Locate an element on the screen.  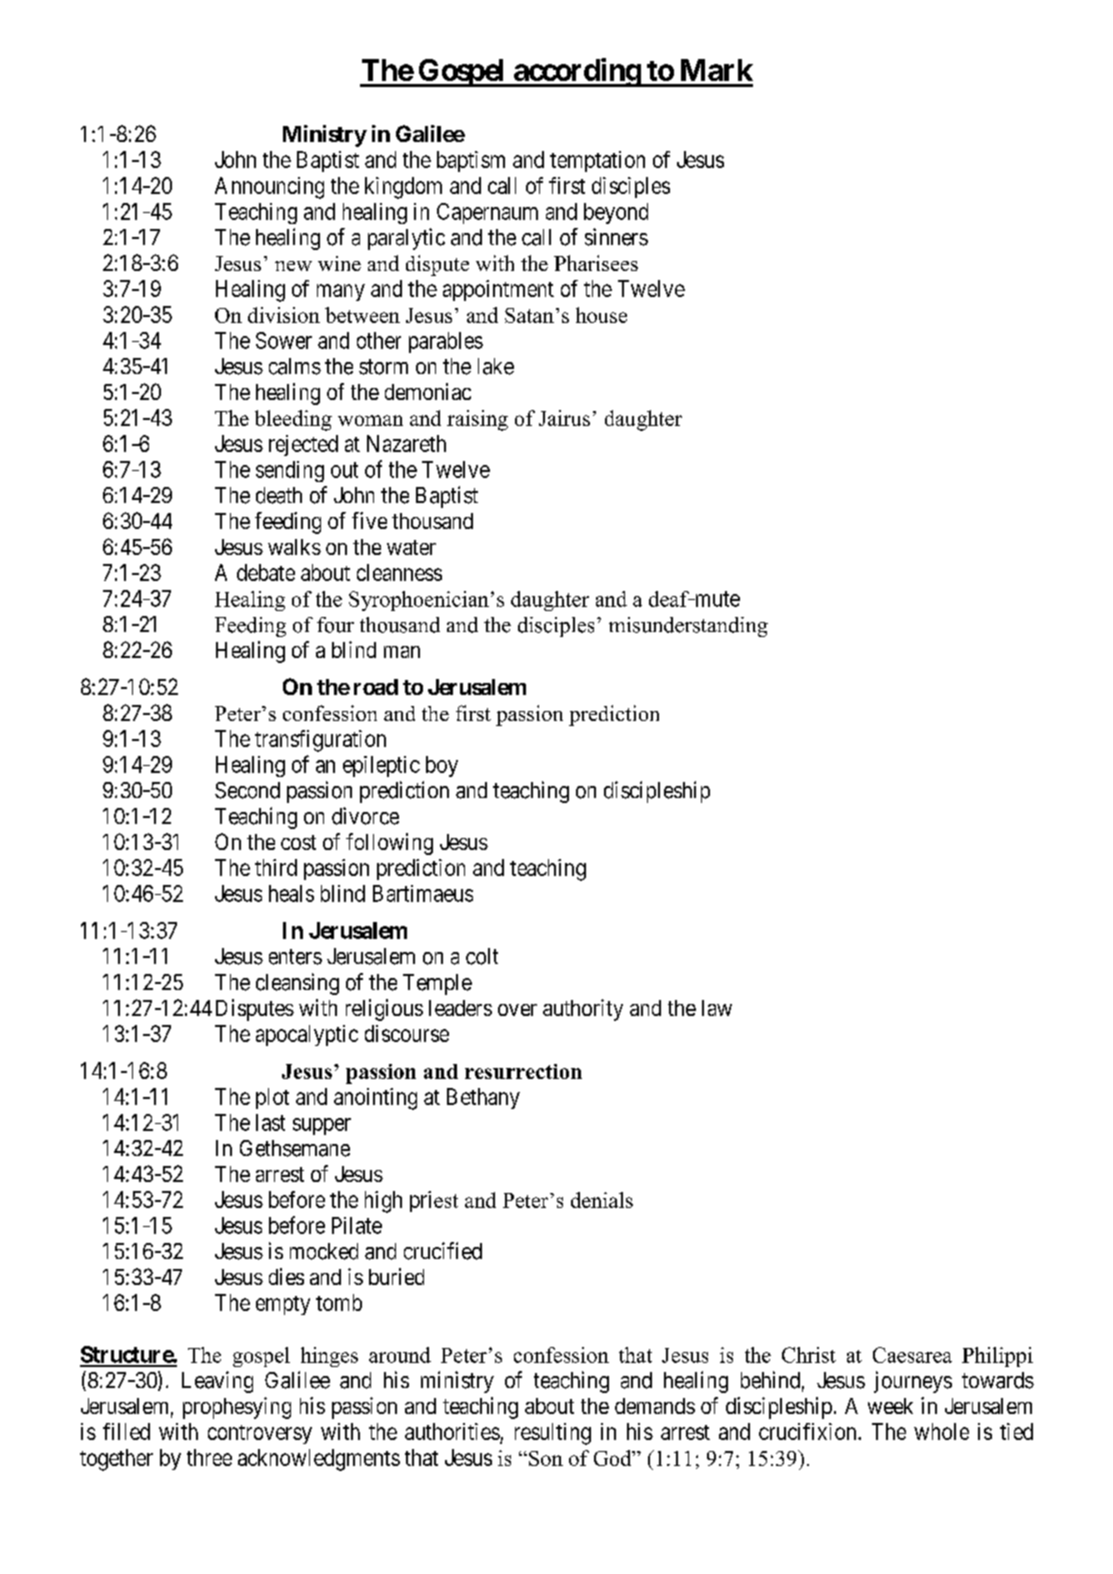
beyond is located at coordinates (616, 213).
